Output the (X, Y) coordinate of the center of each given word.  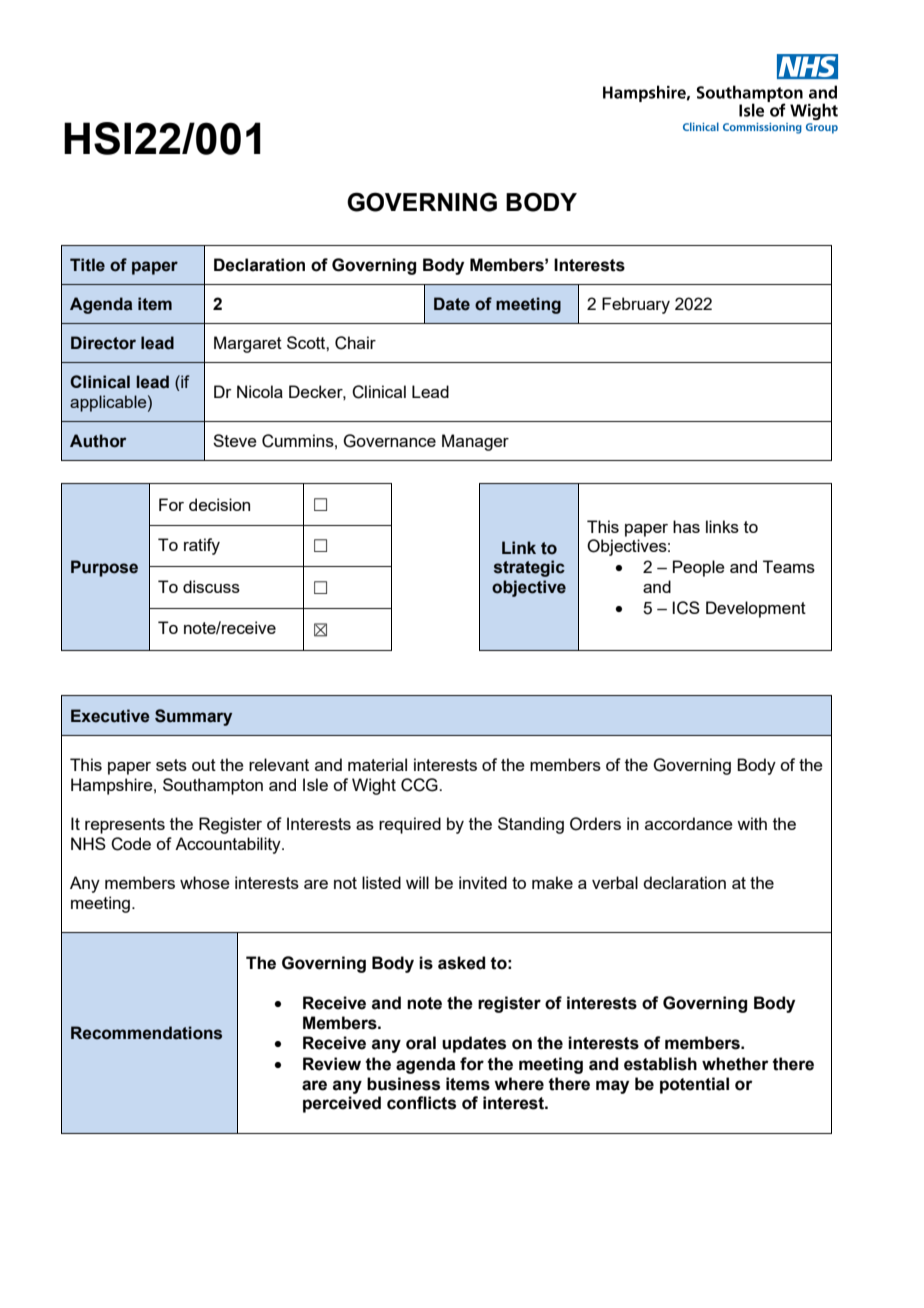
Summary (193, 717)
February (636, 305)
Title (87, 265)
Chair (355, 343)
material (377, 764)
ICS (686, 608)
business (403, 1084)
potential (694, 1085)
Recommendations (146, 1033)
